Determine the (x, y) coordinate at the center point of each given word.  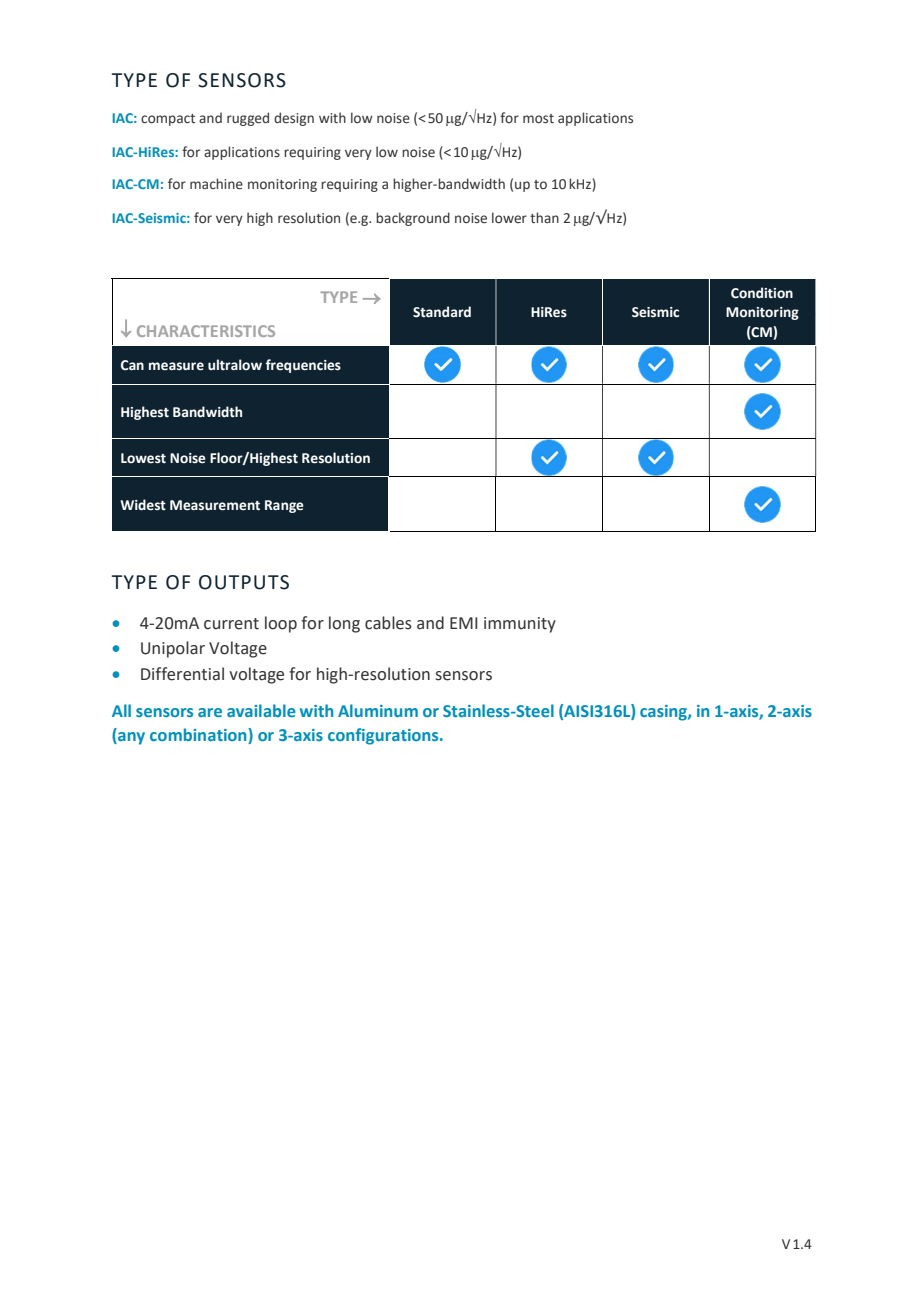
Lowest (143, 458)
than (544, 217)
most (538, 118)
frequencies (303, 366)
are (210, 712)
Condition (762, 293)
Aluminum (378, 710)
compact (168, 120)
